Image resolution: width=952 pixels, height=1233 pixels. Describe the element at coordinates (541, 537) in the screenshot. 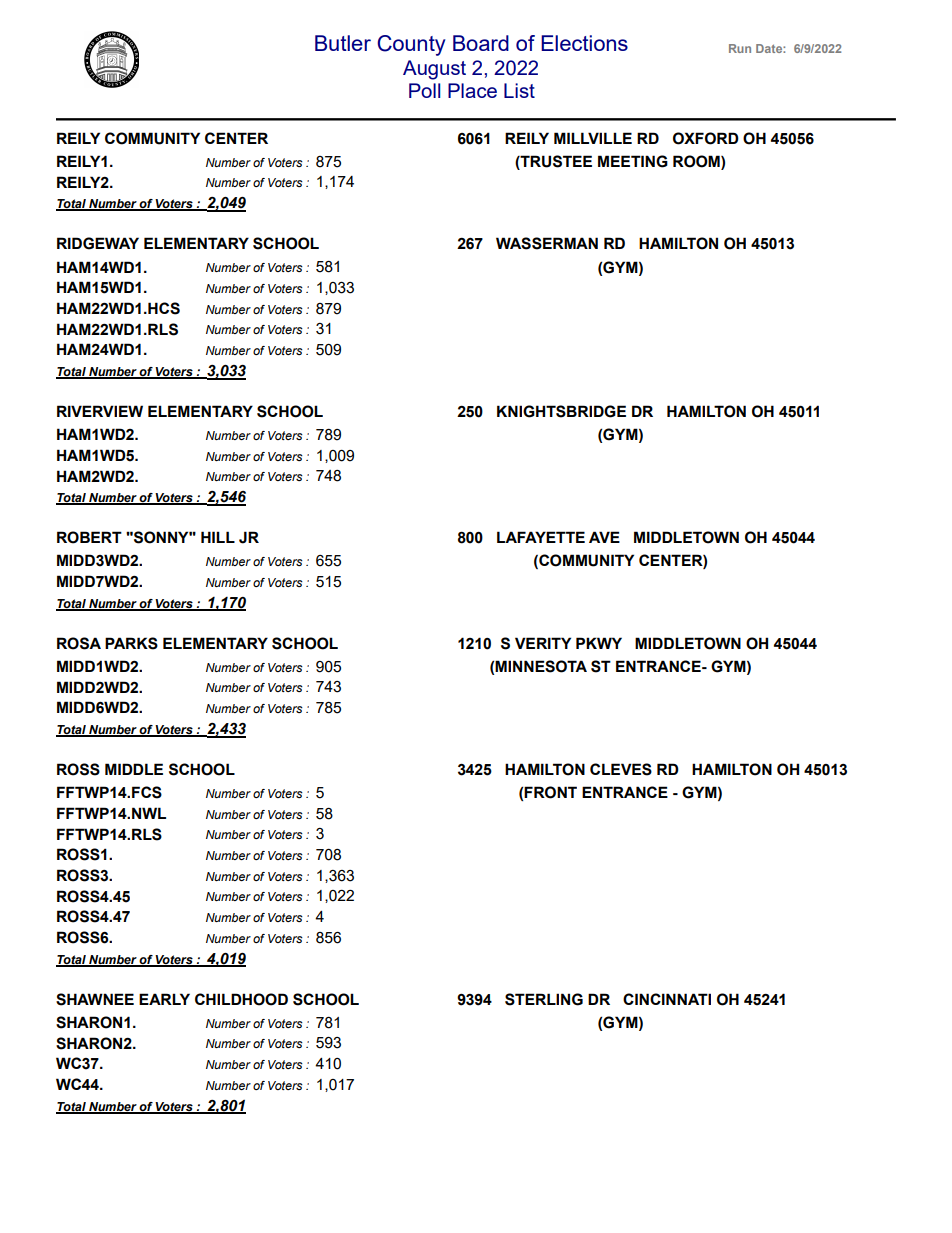

I see `LAFAYETTE` at that location.
